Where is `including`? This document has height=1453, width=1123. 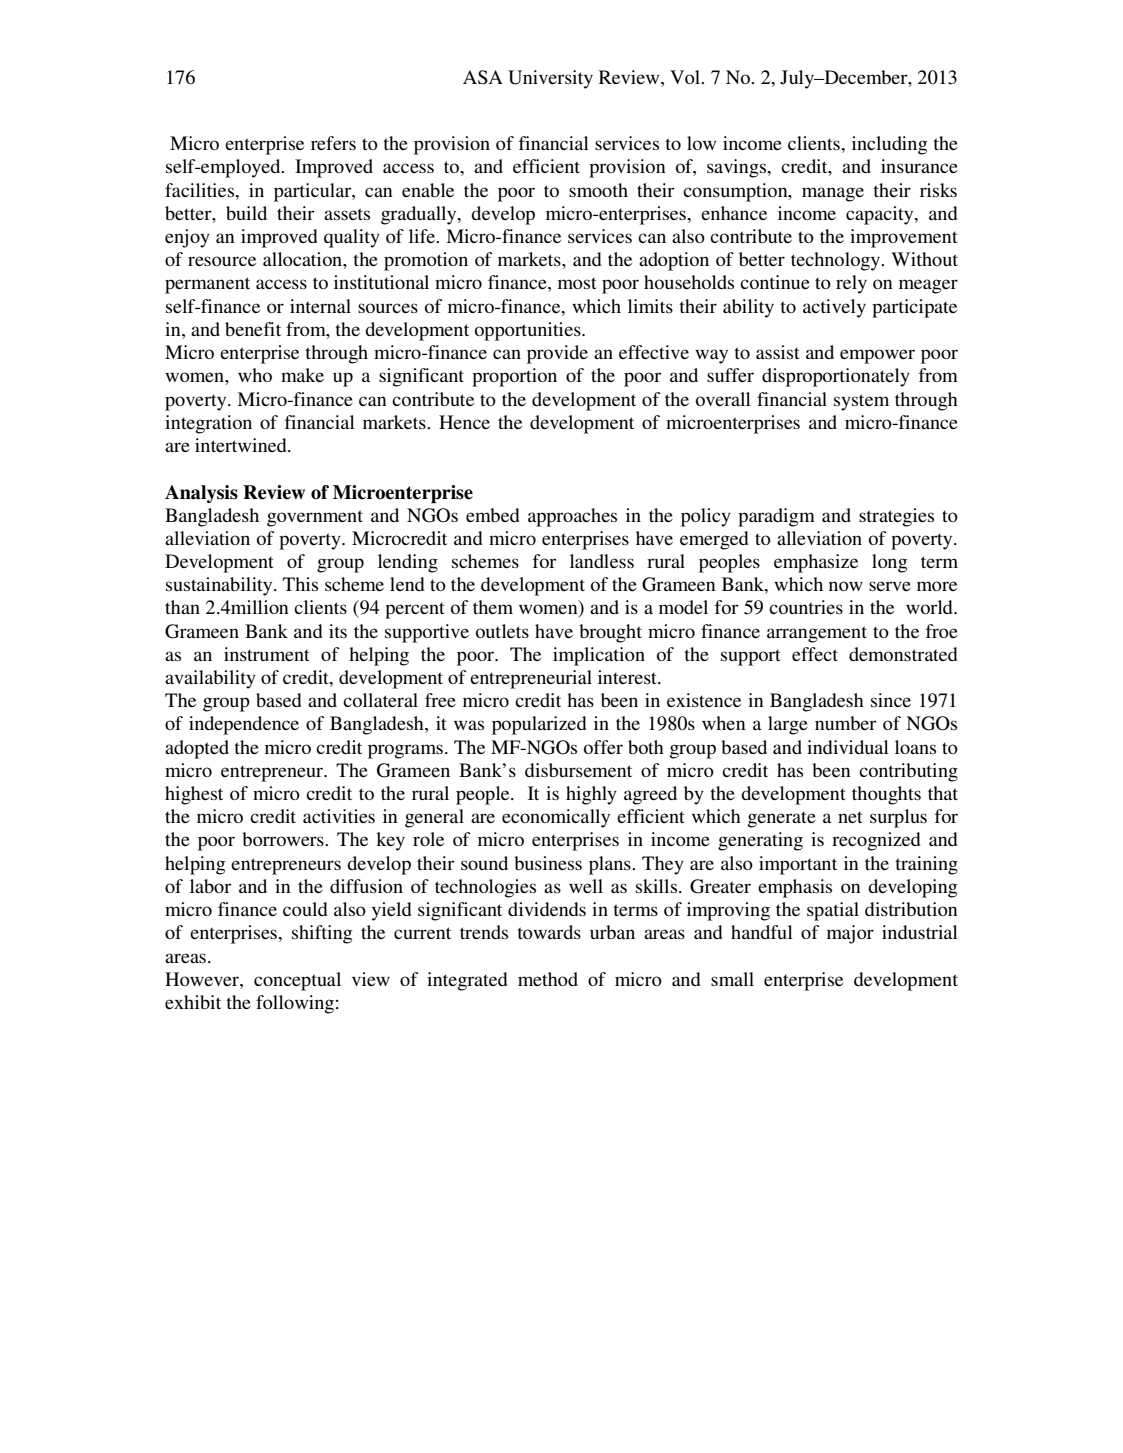 including is located at coordinates (889, 145).
